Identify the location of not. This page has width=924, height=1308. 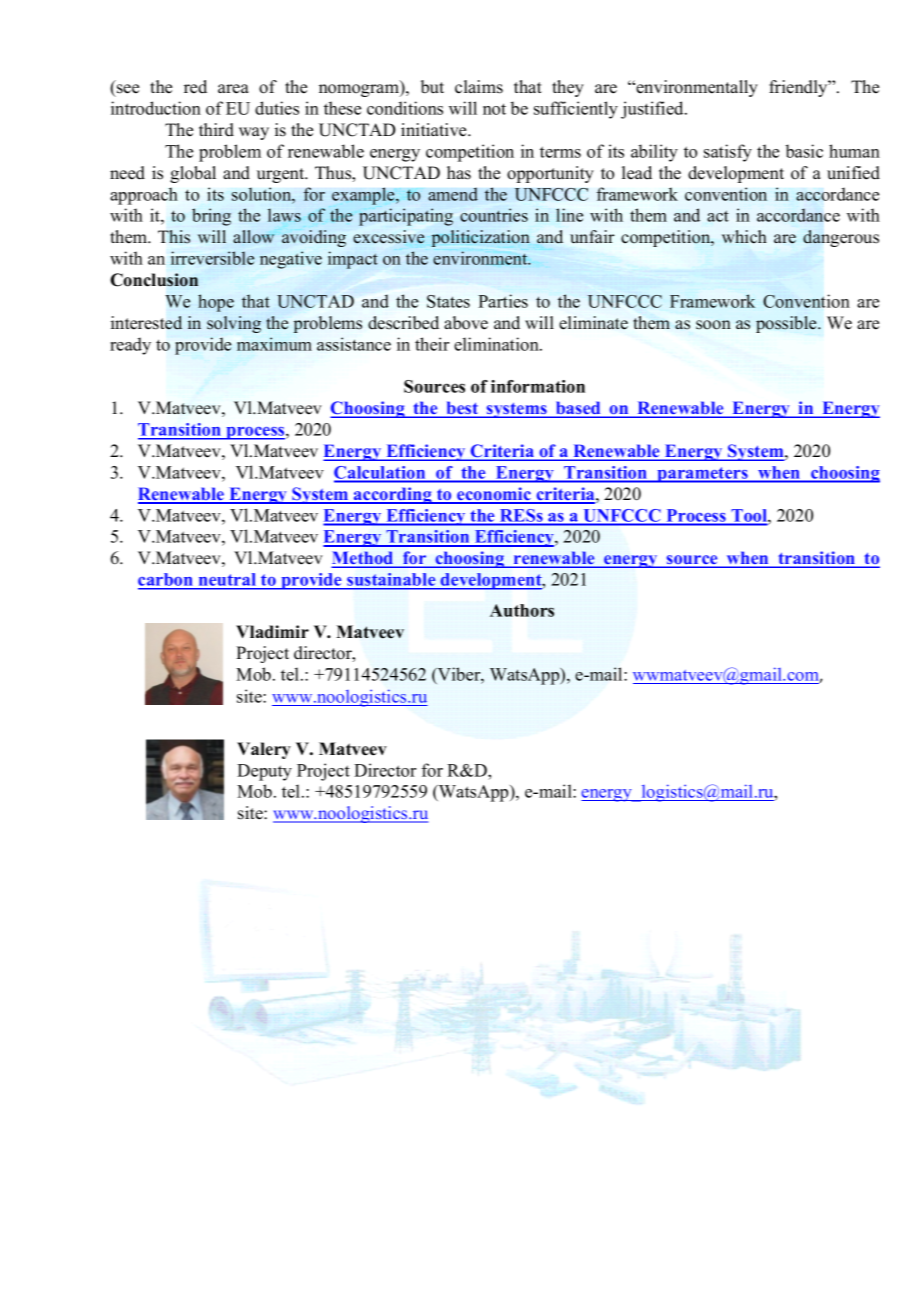
(494, 109).
